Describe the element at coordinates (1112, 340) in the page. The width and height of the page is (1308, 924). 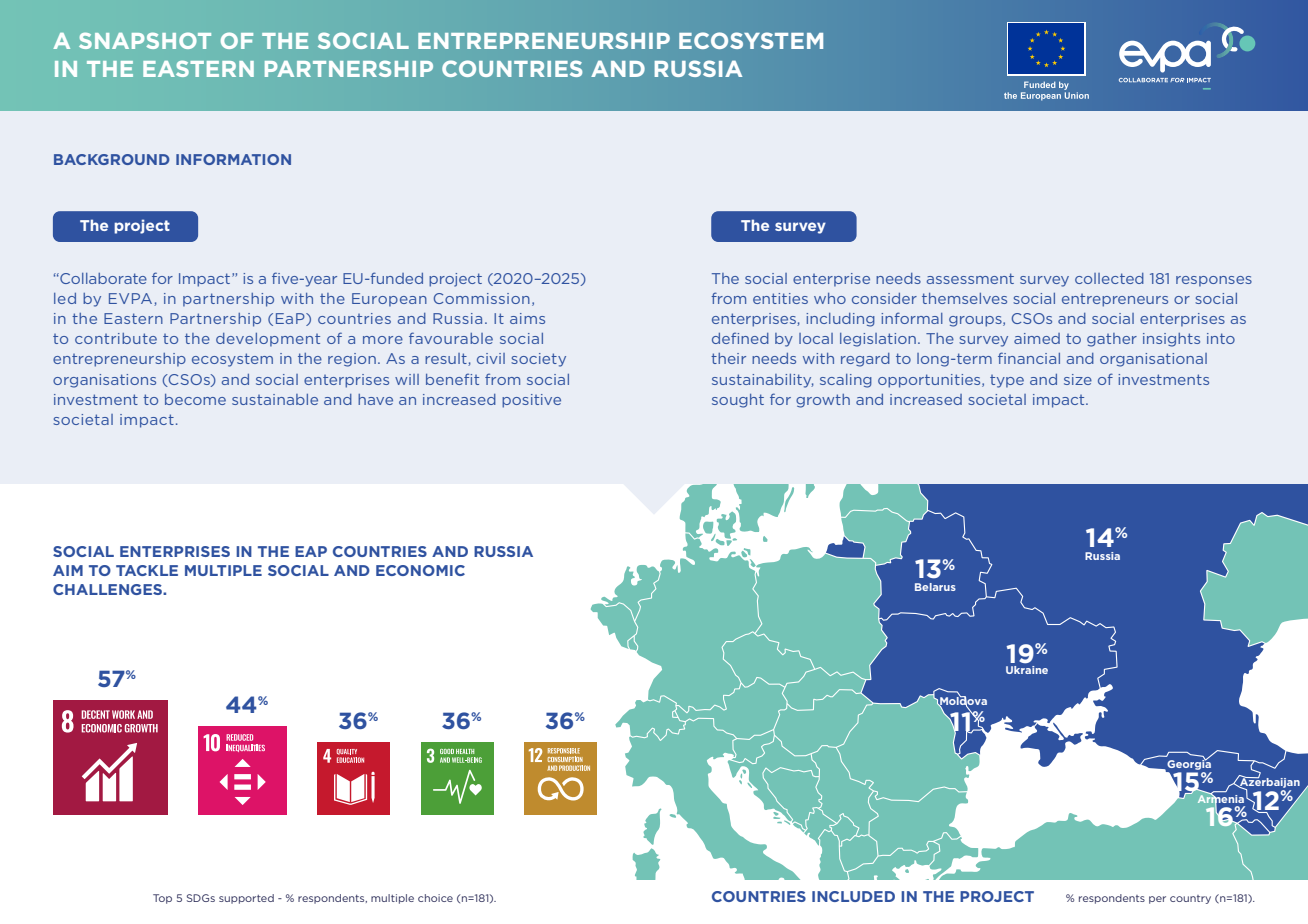
I see `gather` at that location.
